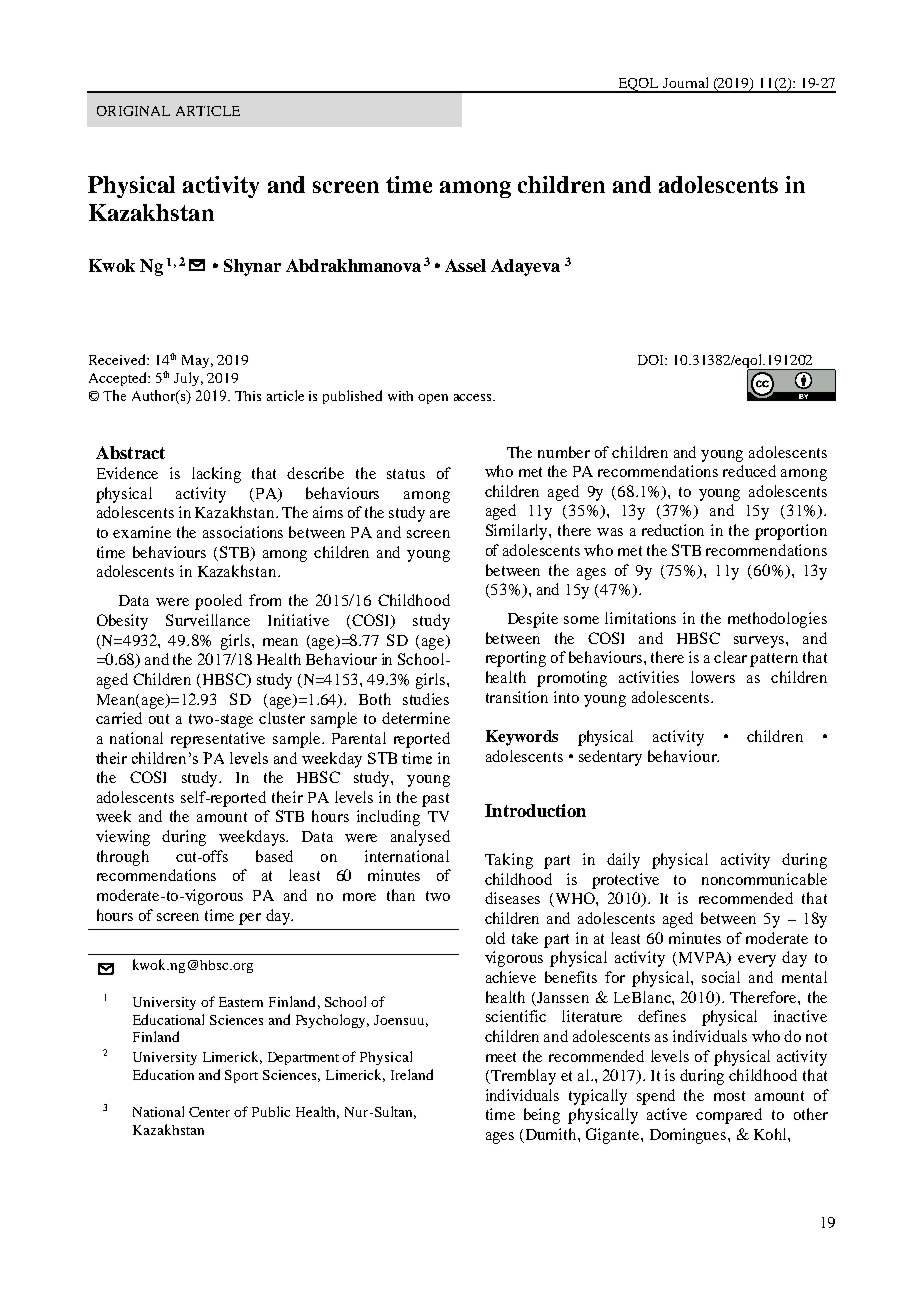 The image size is (924, 1308). What do you see at coordinates (729, 1096) in the screenshot?
I see `most` at bounding box center [729, 1096].
